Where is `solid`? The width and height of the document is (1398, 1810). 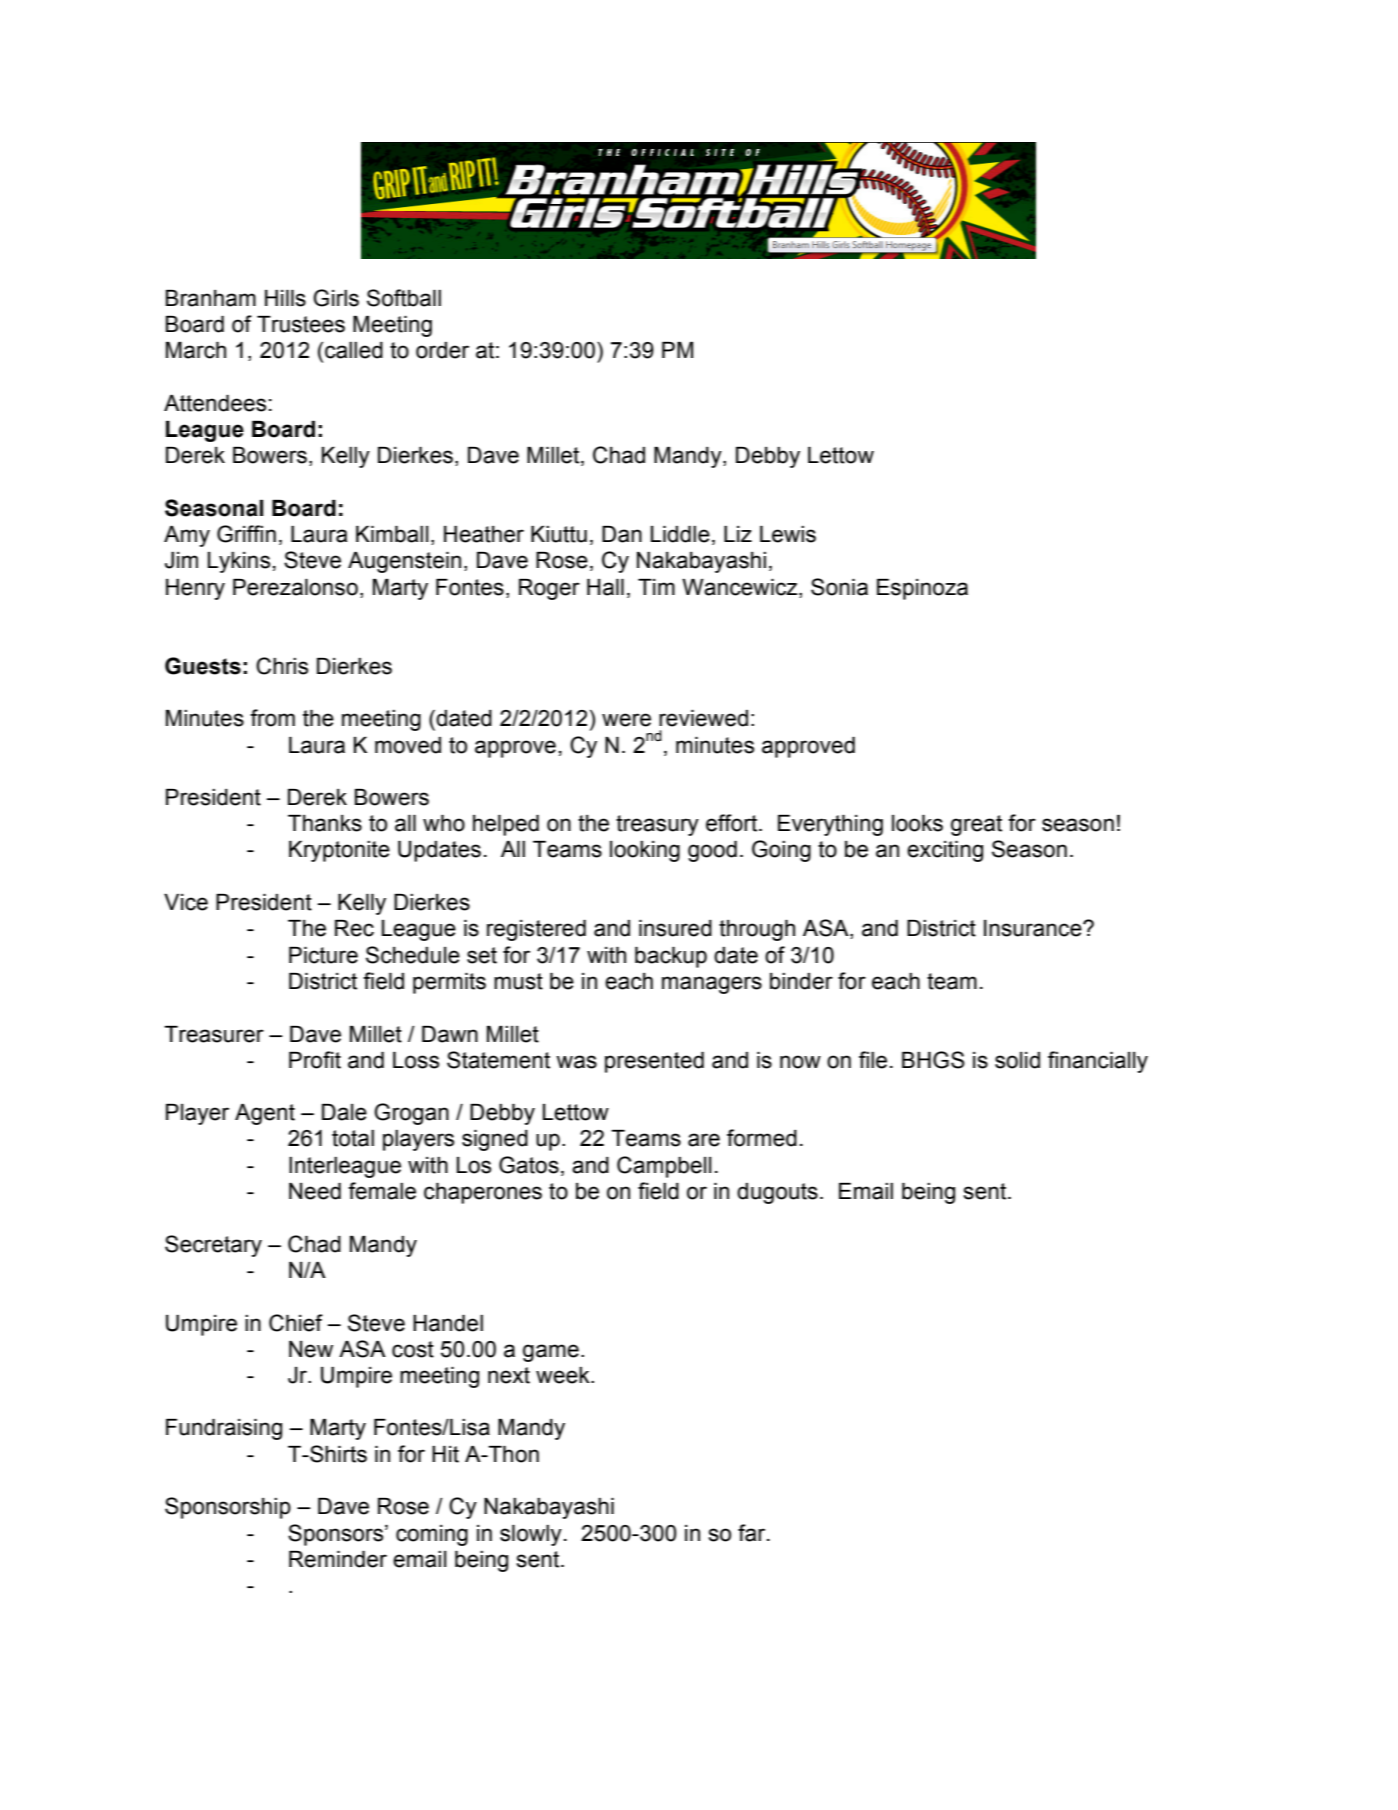
solid is located at coordinates (1017, 1060).
